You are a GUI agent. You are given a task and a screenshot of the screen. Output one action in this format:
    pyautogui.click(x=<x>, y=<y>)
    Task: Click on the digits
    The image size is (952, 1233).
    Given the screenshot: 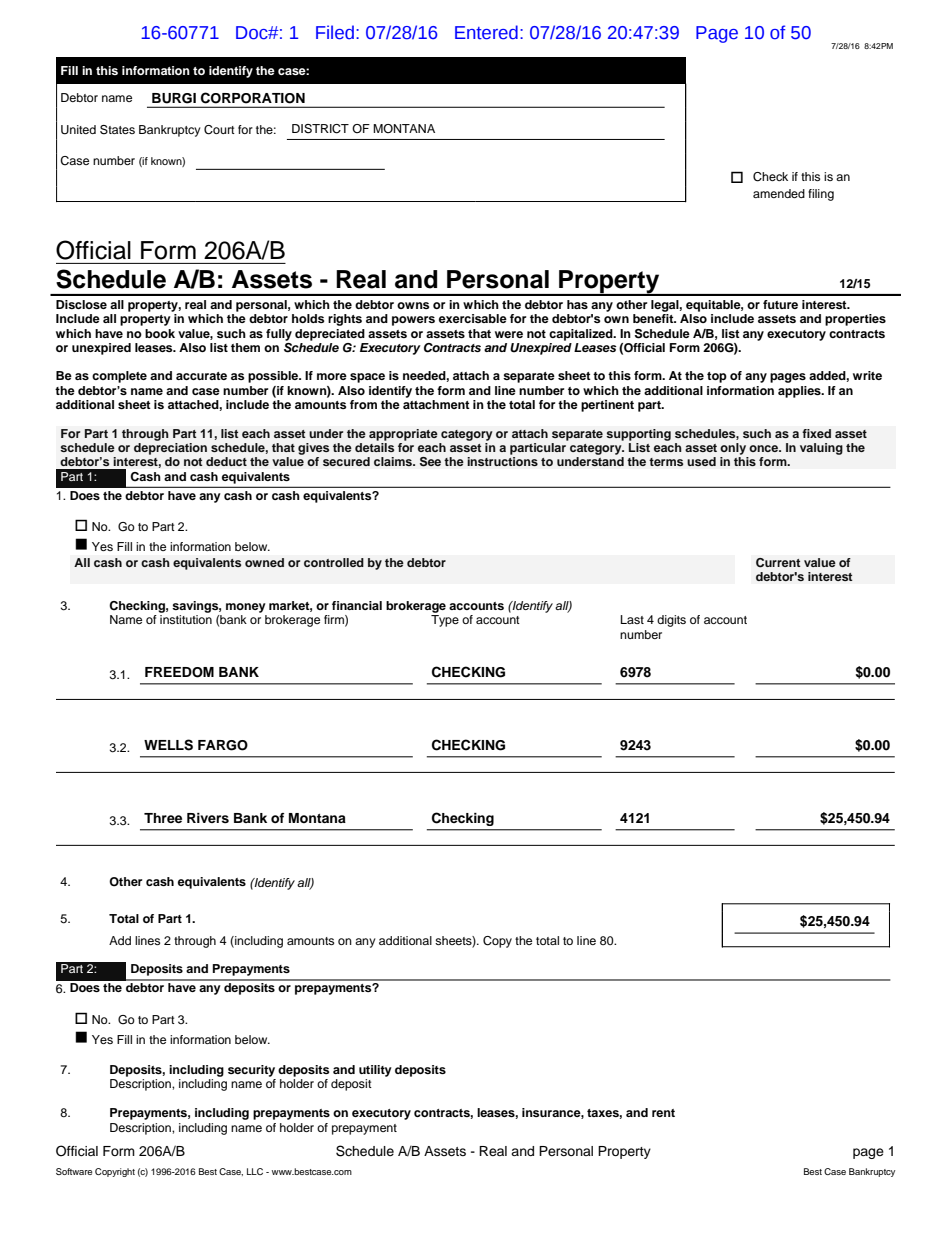 What is the action you would take?
    pyautogui.click(x=671, y=621)
